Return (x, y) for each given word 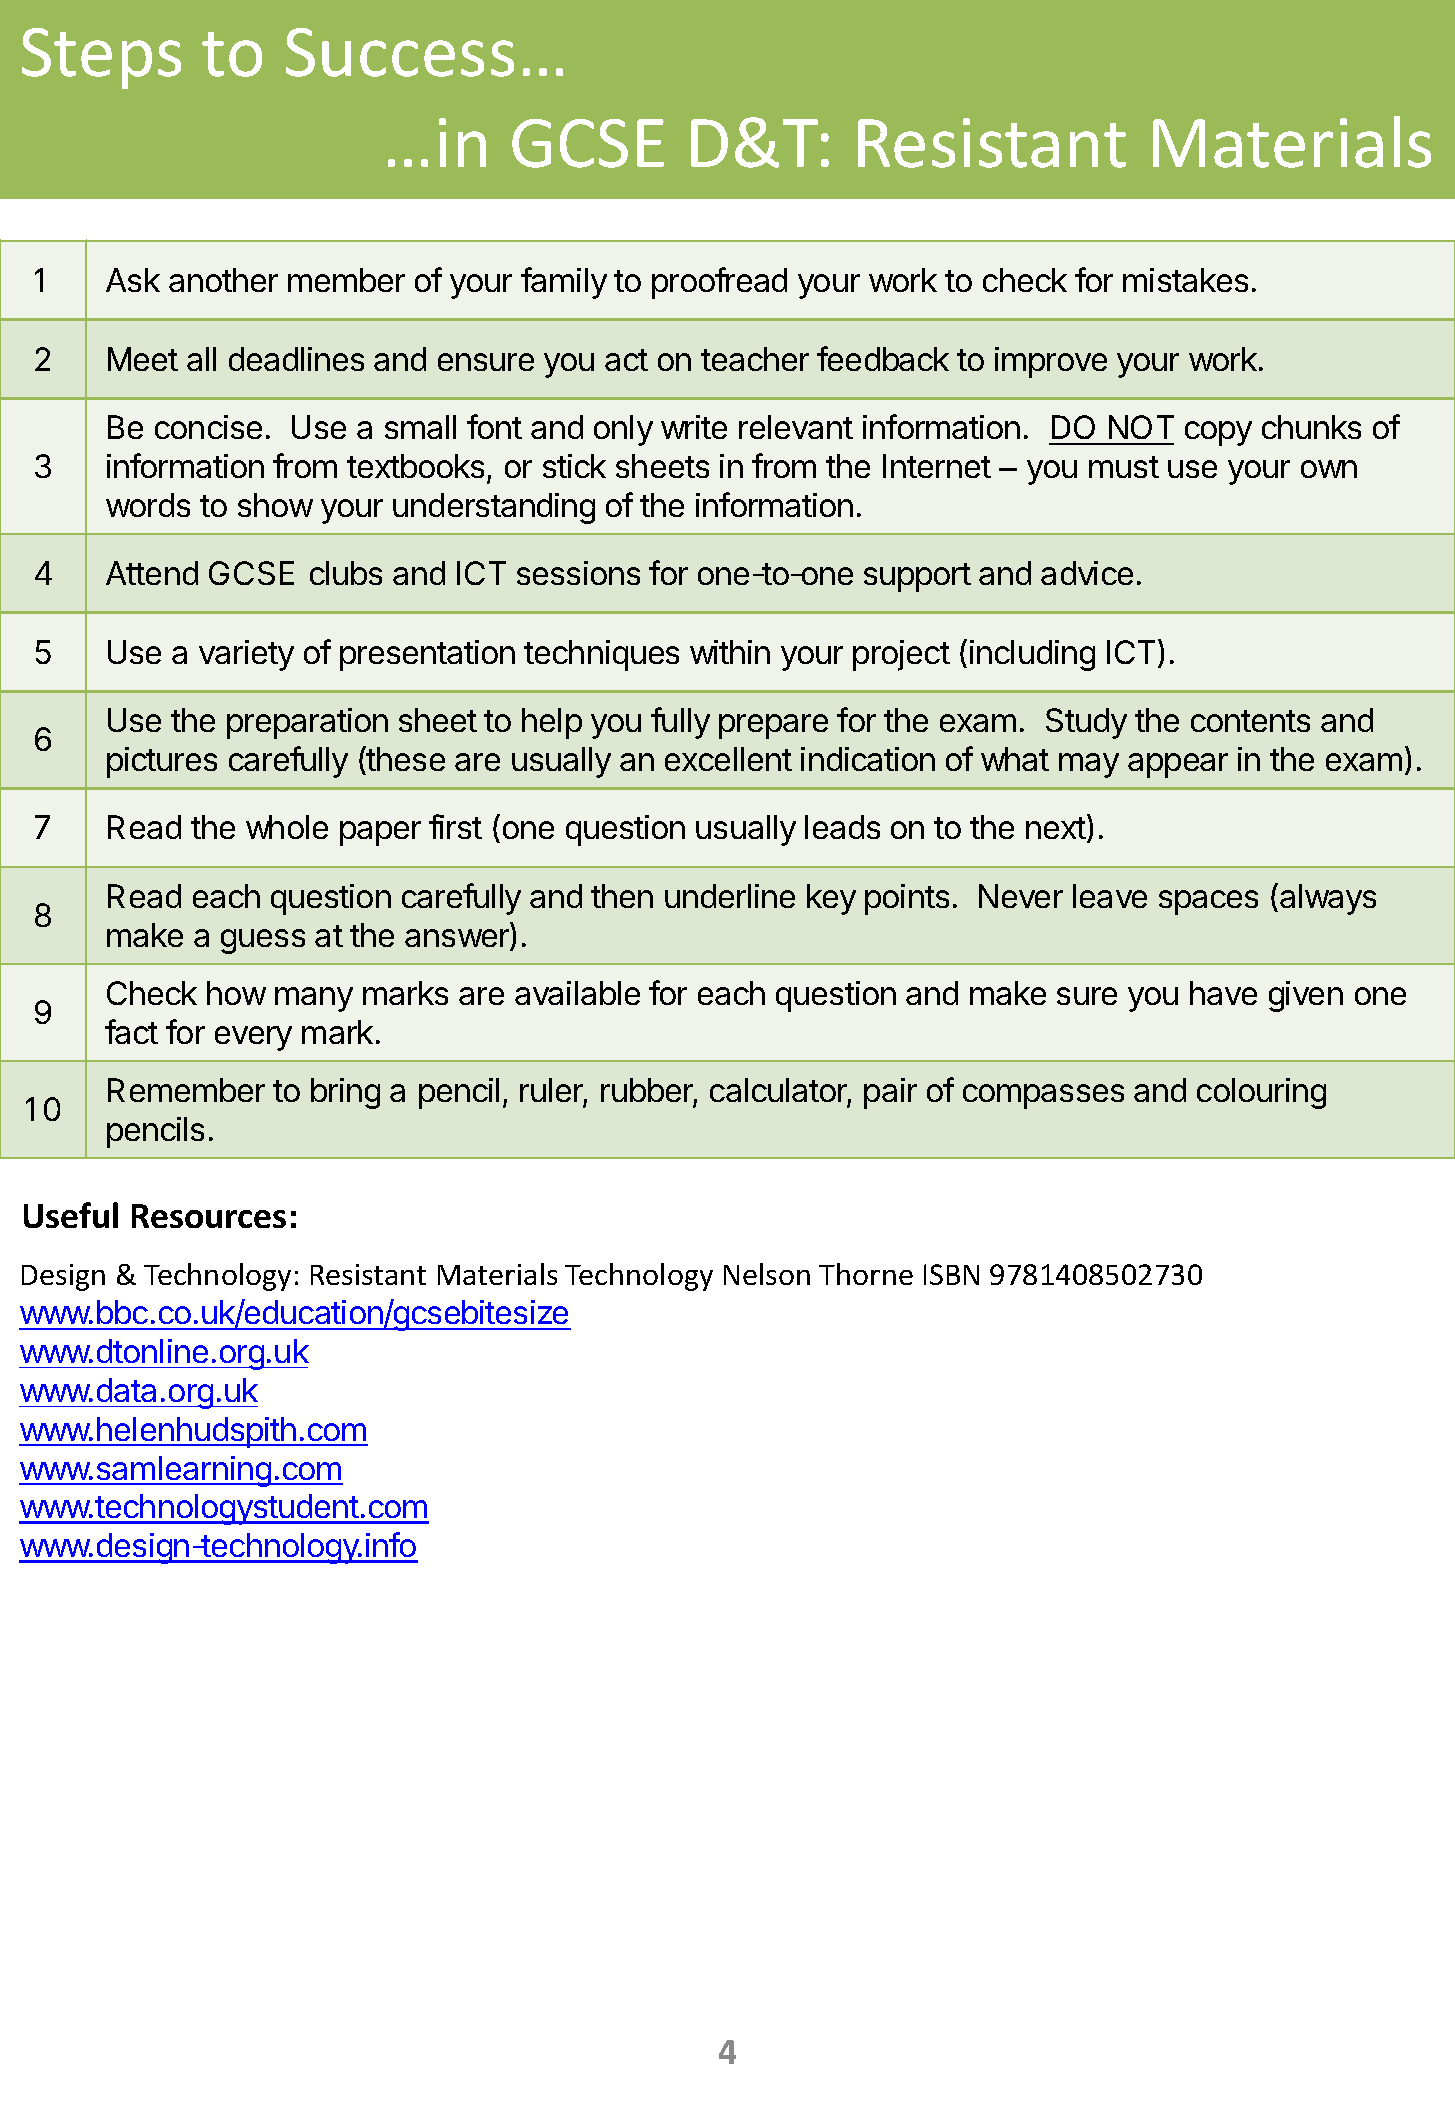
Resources (209, 1216)
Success (400, 52)
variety (246, 655)
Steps (101, 58)
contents (1250, 721)
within (730, 652)
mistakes (1185, 280)
